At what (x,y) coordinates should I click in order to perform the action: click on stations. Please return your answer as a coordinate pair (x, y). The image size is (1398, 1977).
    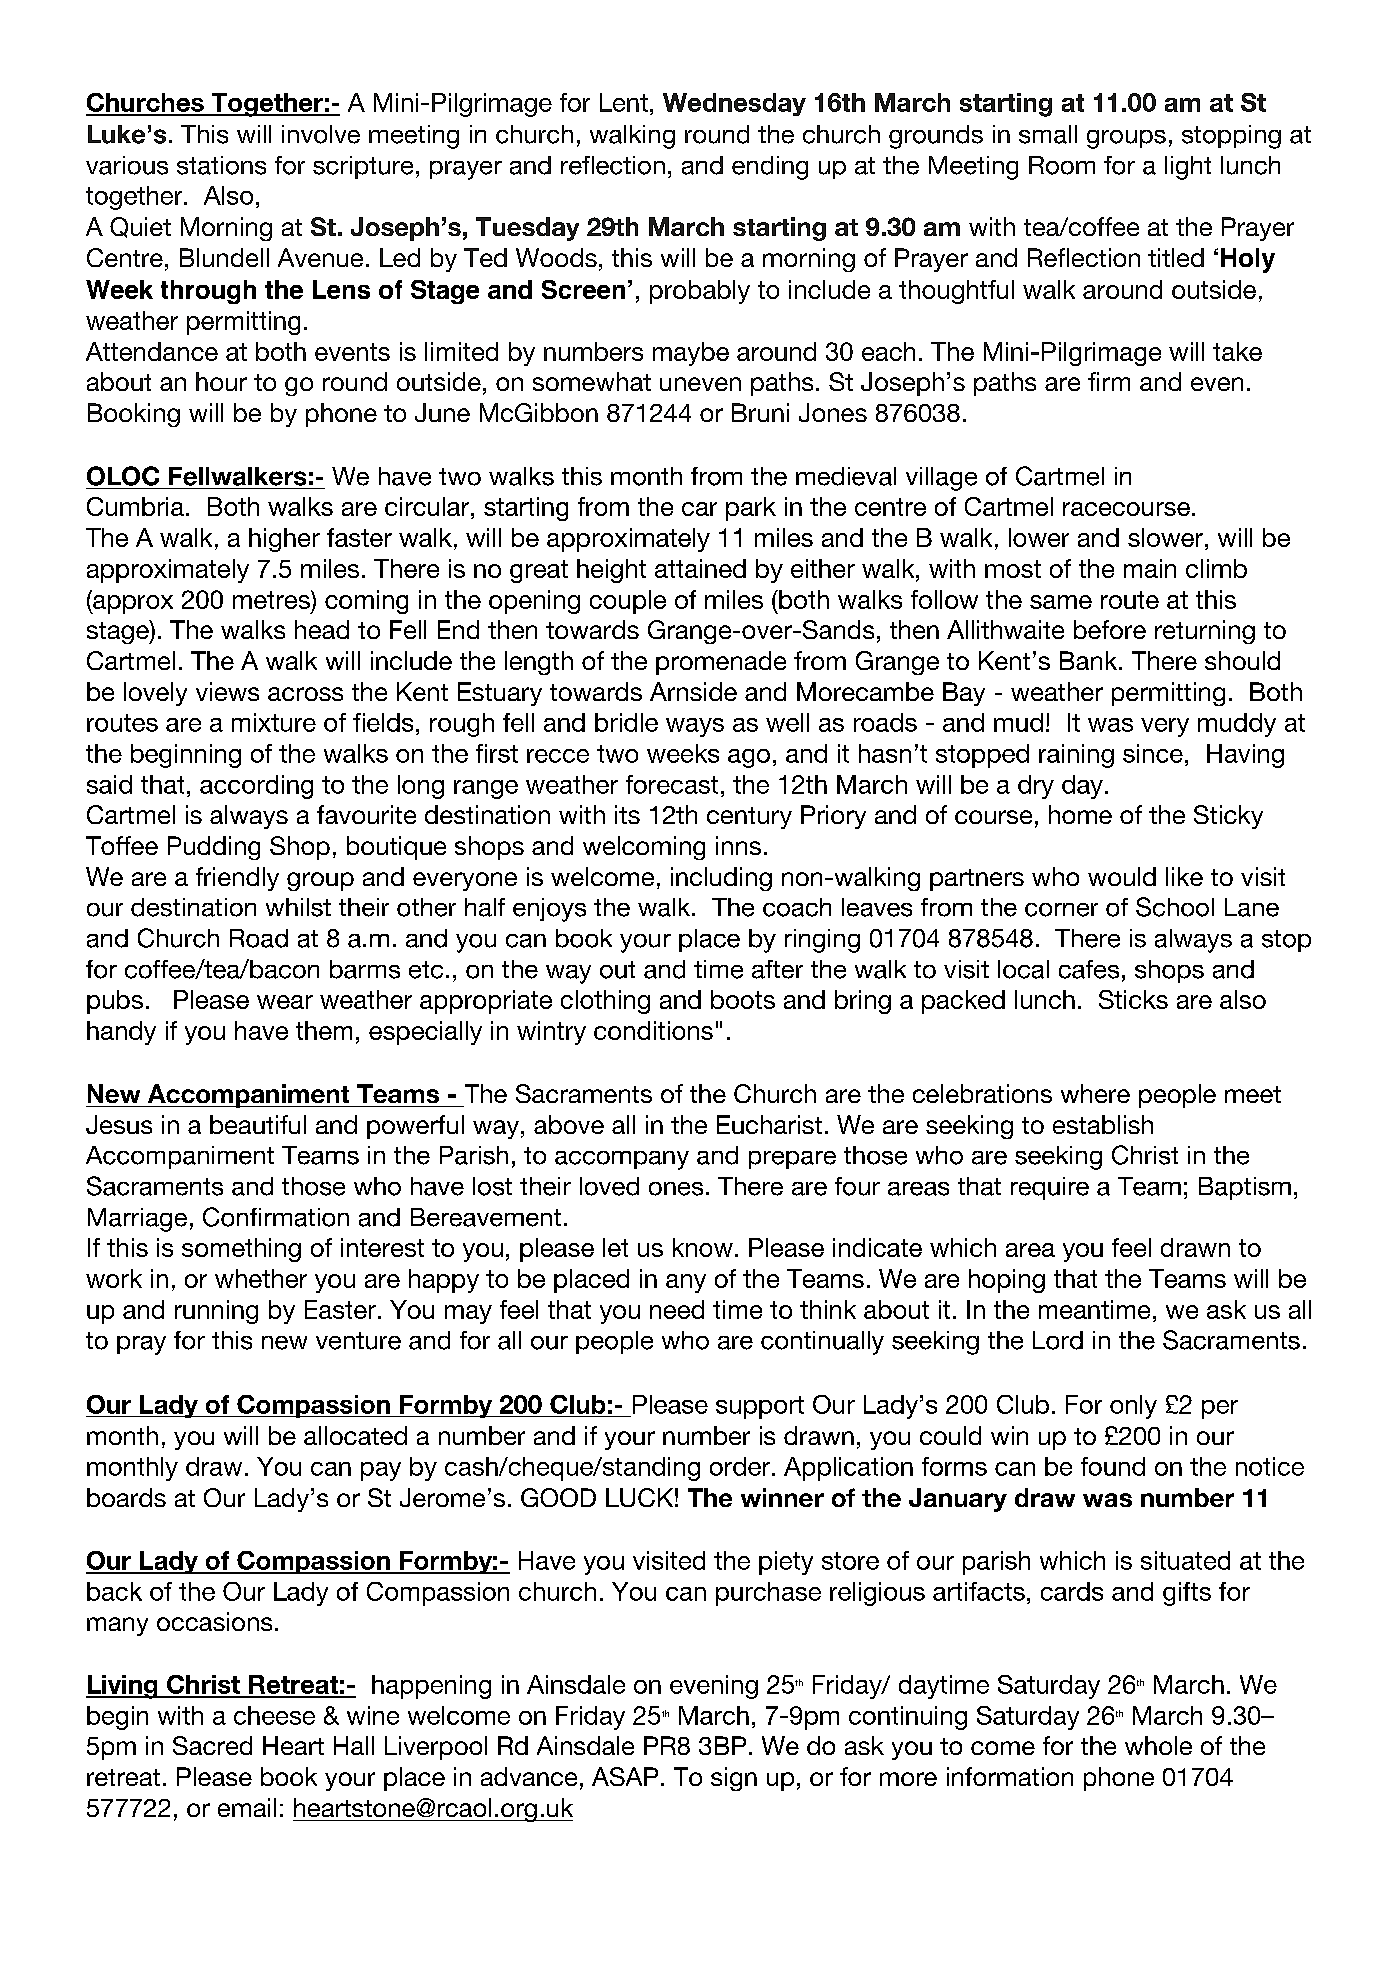
    Looking at the image, I should click on (221, 165).
